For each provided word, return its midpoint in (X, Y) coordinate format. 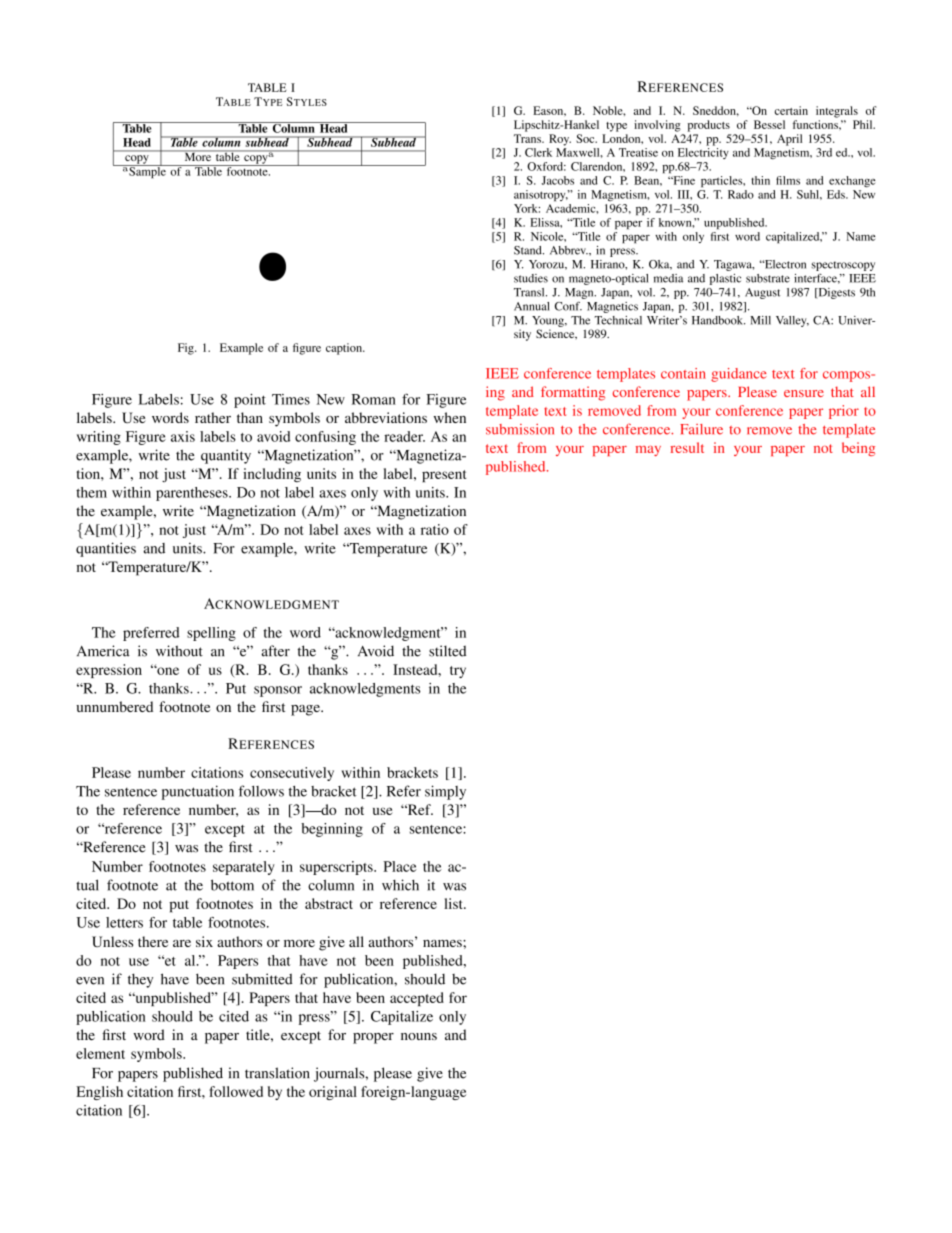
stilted (447, 651)
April (789, 140)
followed (236, 1091)
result (687, 447)
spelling (211, 634)
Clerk (538, 152)
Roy (560, 140)
